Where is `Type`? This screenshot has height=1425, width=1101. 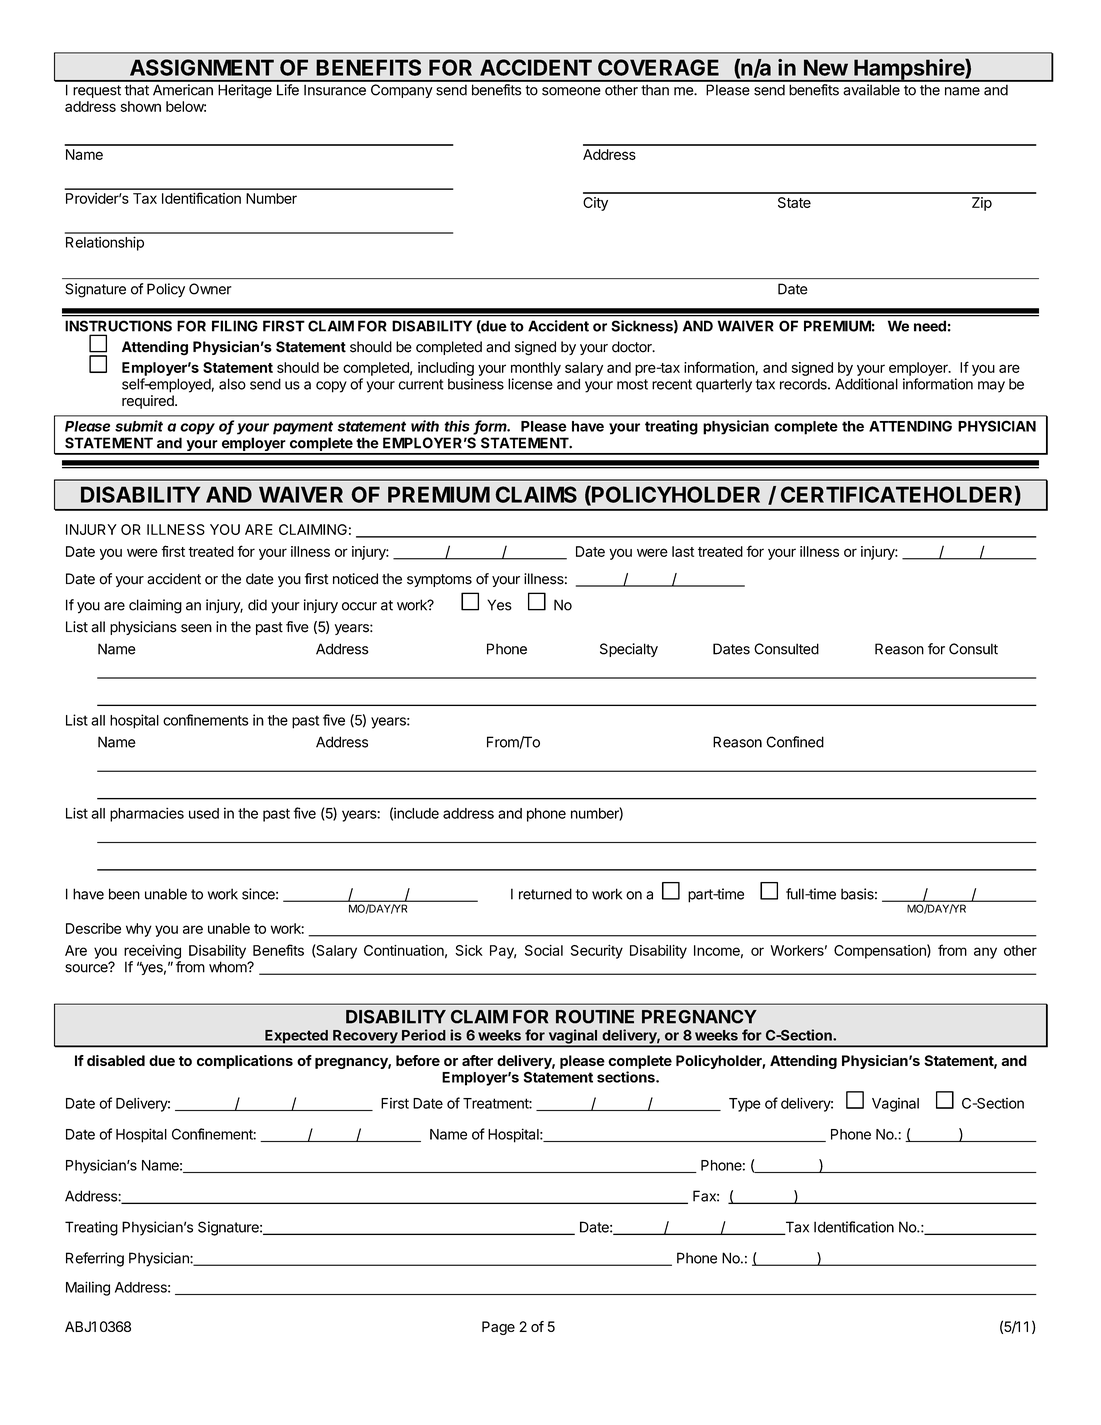 Type is located at coordinates (745, 1105).
